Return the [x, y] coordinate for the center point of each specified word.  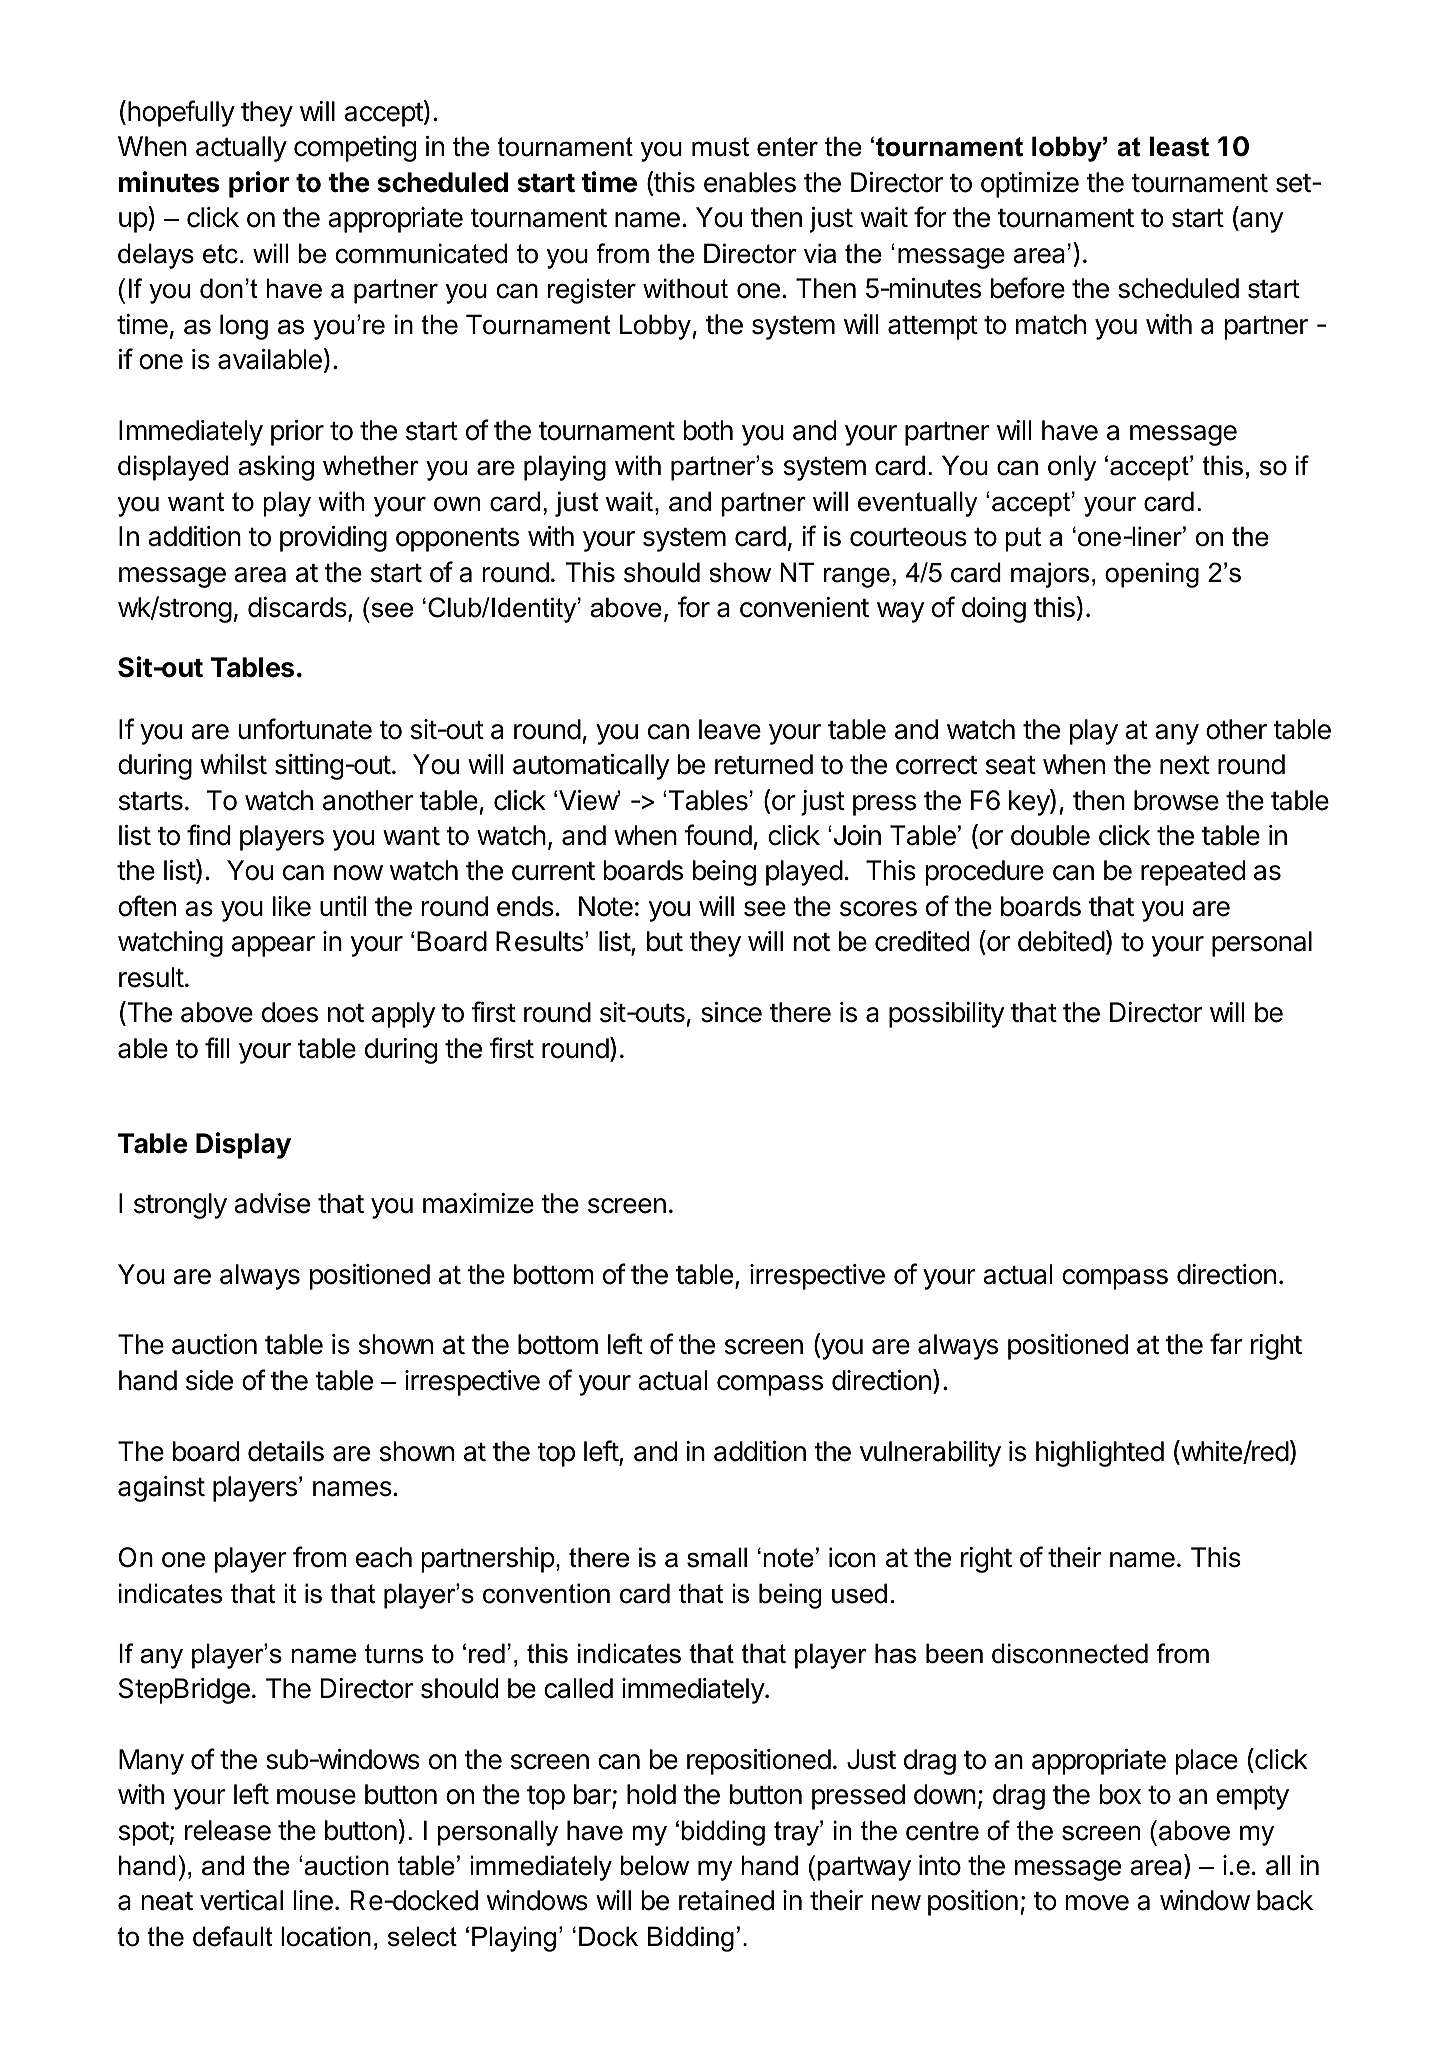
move [1097, 1903]
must [720, 147]
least [1179, 146]
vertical [241, 1900]
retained [726, 1900]
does [290, 1012]
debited [1061, 941]
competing [355, 149]
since [731, 1012]
